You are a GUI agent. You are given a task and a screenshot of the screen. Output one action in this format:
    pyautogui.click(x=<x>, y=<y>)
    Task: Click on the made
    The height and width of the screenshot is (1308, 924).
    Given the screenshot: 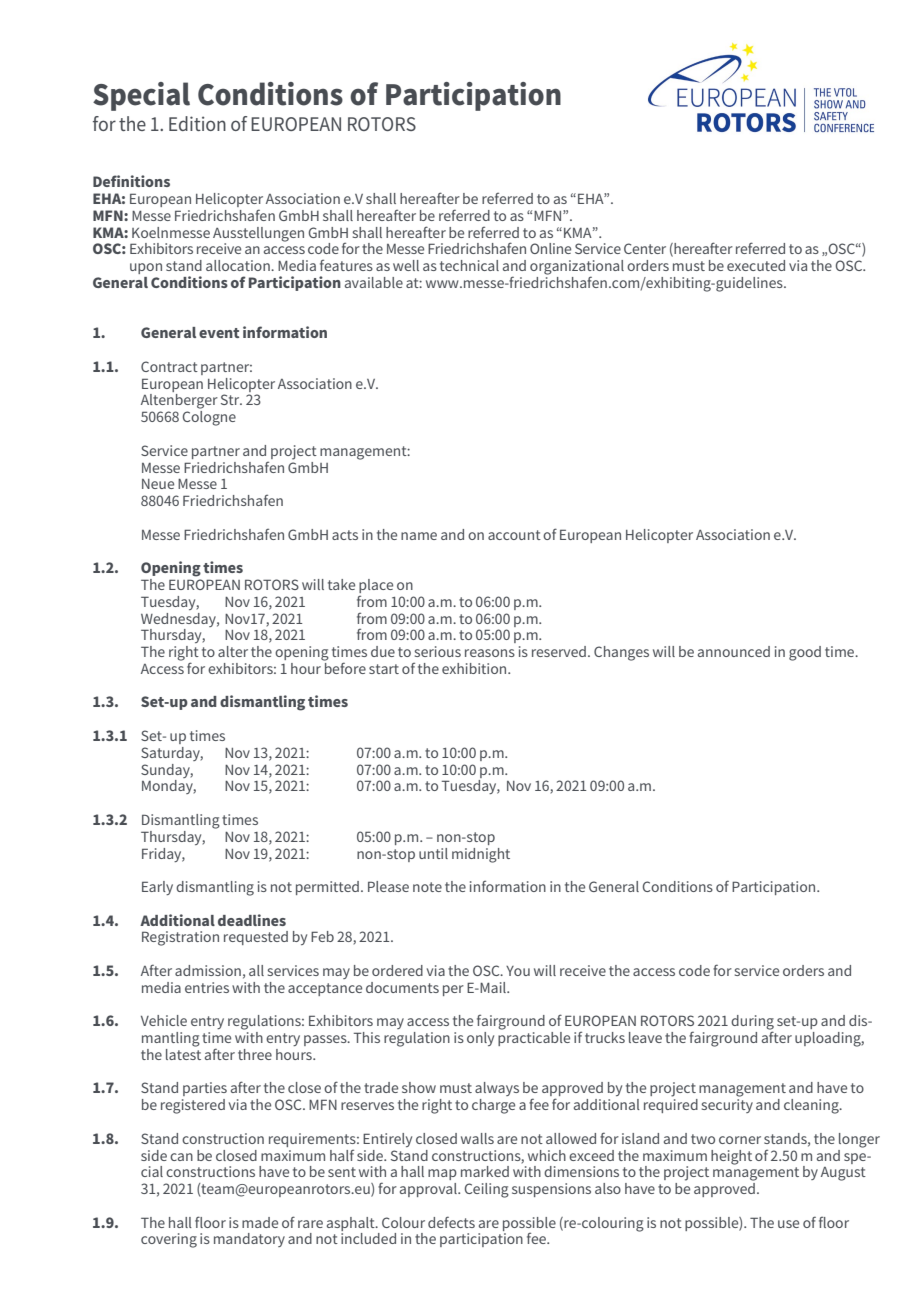 What is the action you would take?
    pyautogui.click(x=260, y=1222)
